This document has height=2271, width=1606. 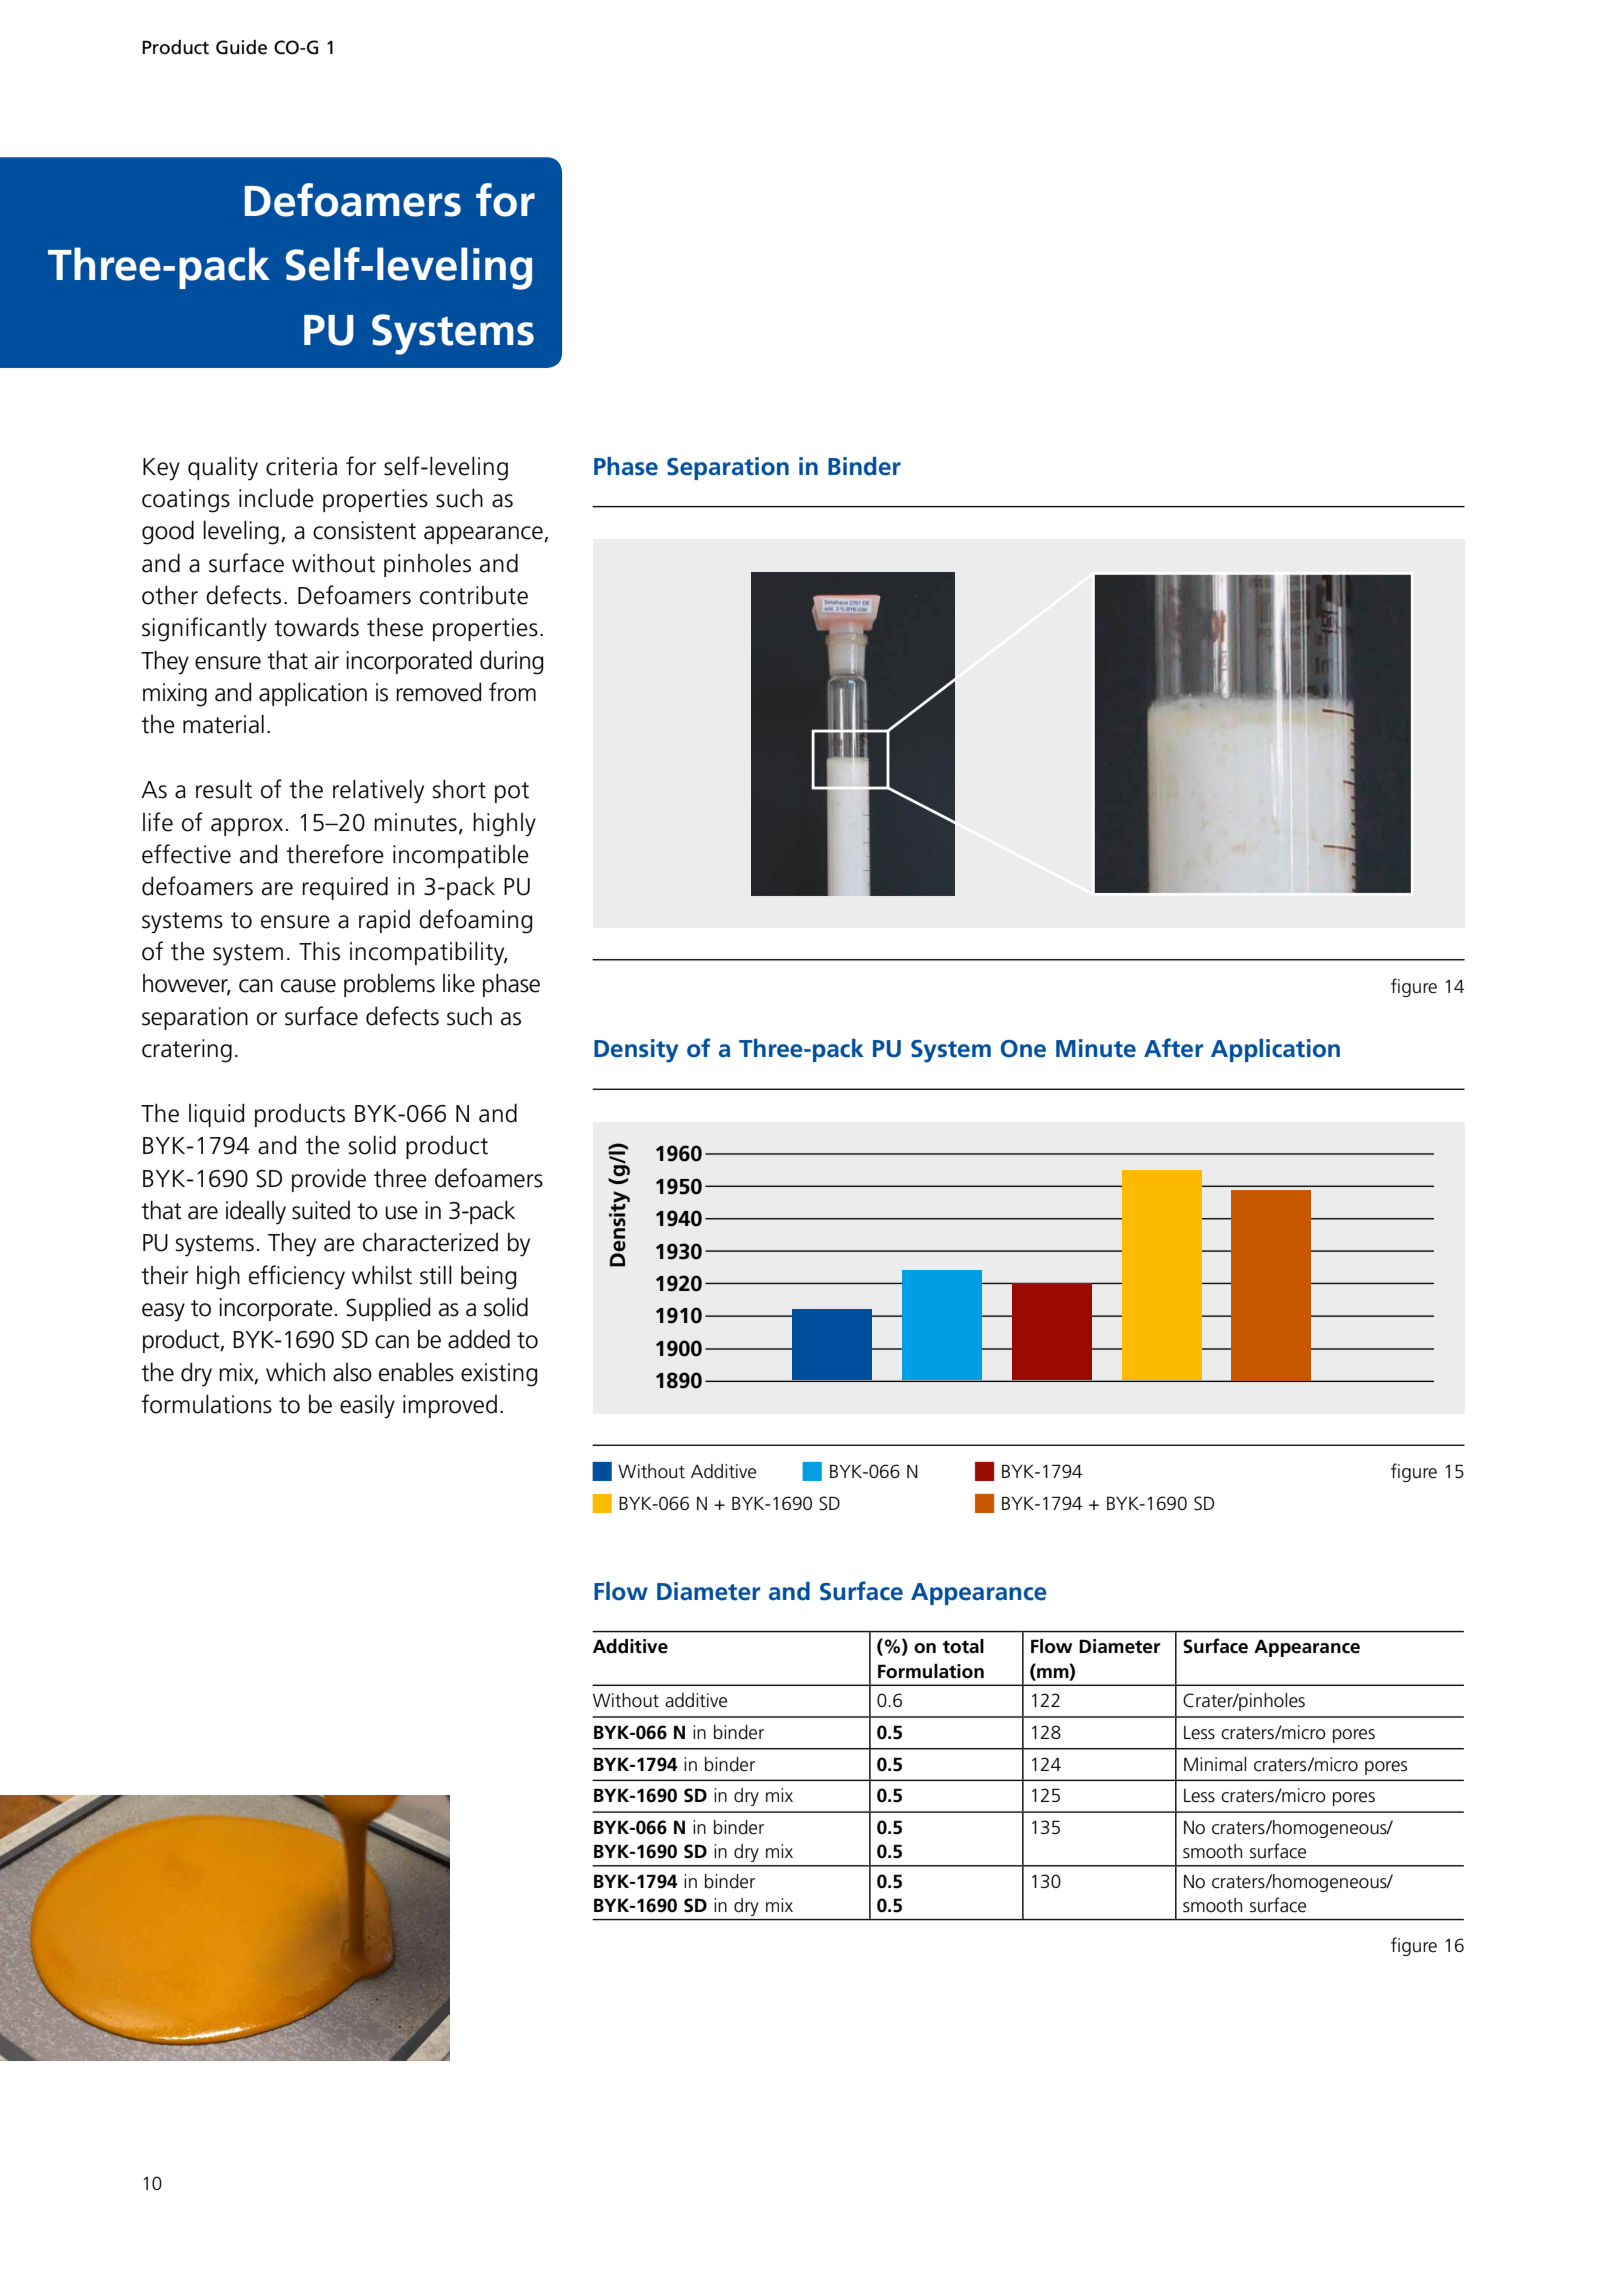 What do you see at coordinates (241, 47) in the document?
I see `Guide` at bounding box center [241, 47].
